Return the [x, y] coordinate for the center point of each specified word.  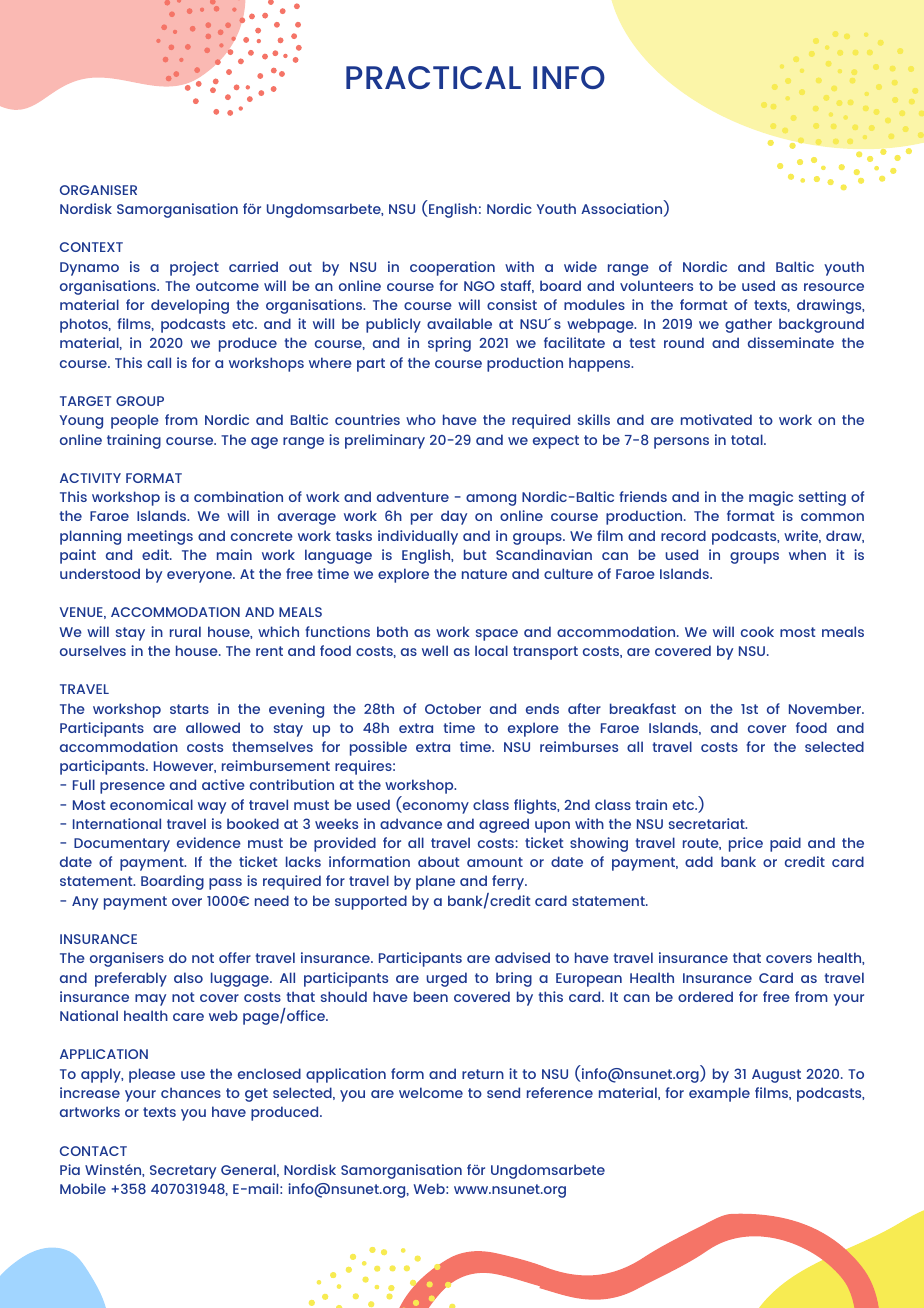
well [435, 650]
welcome [431, 1092]
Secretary [183, 1172]
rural [185, 631]
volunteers [656, 285]
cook [757, 631]
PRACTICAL [433, 77]
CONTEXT [91, 247]
